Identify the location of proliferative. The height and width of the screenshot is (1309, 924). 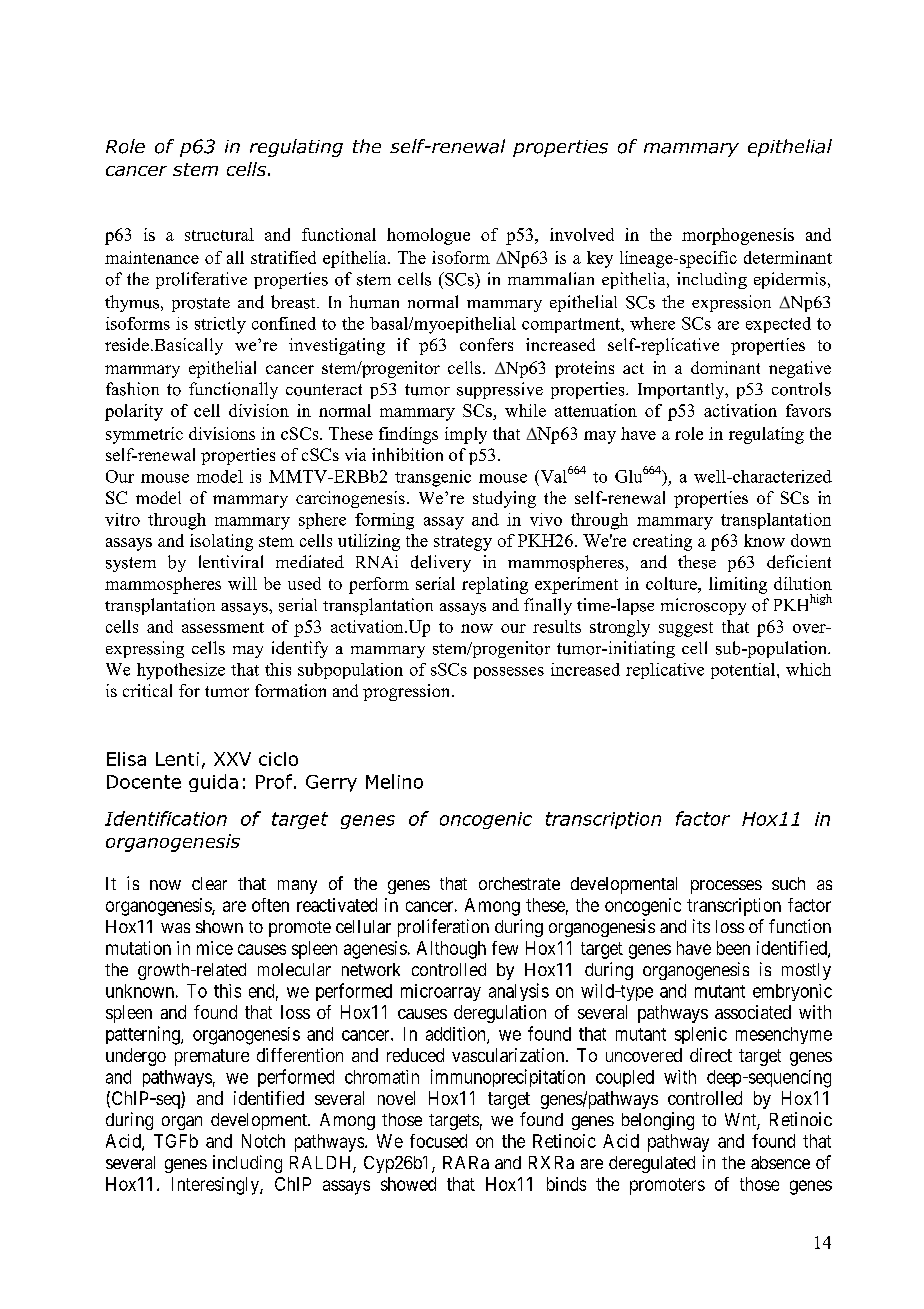
(201, 280).
